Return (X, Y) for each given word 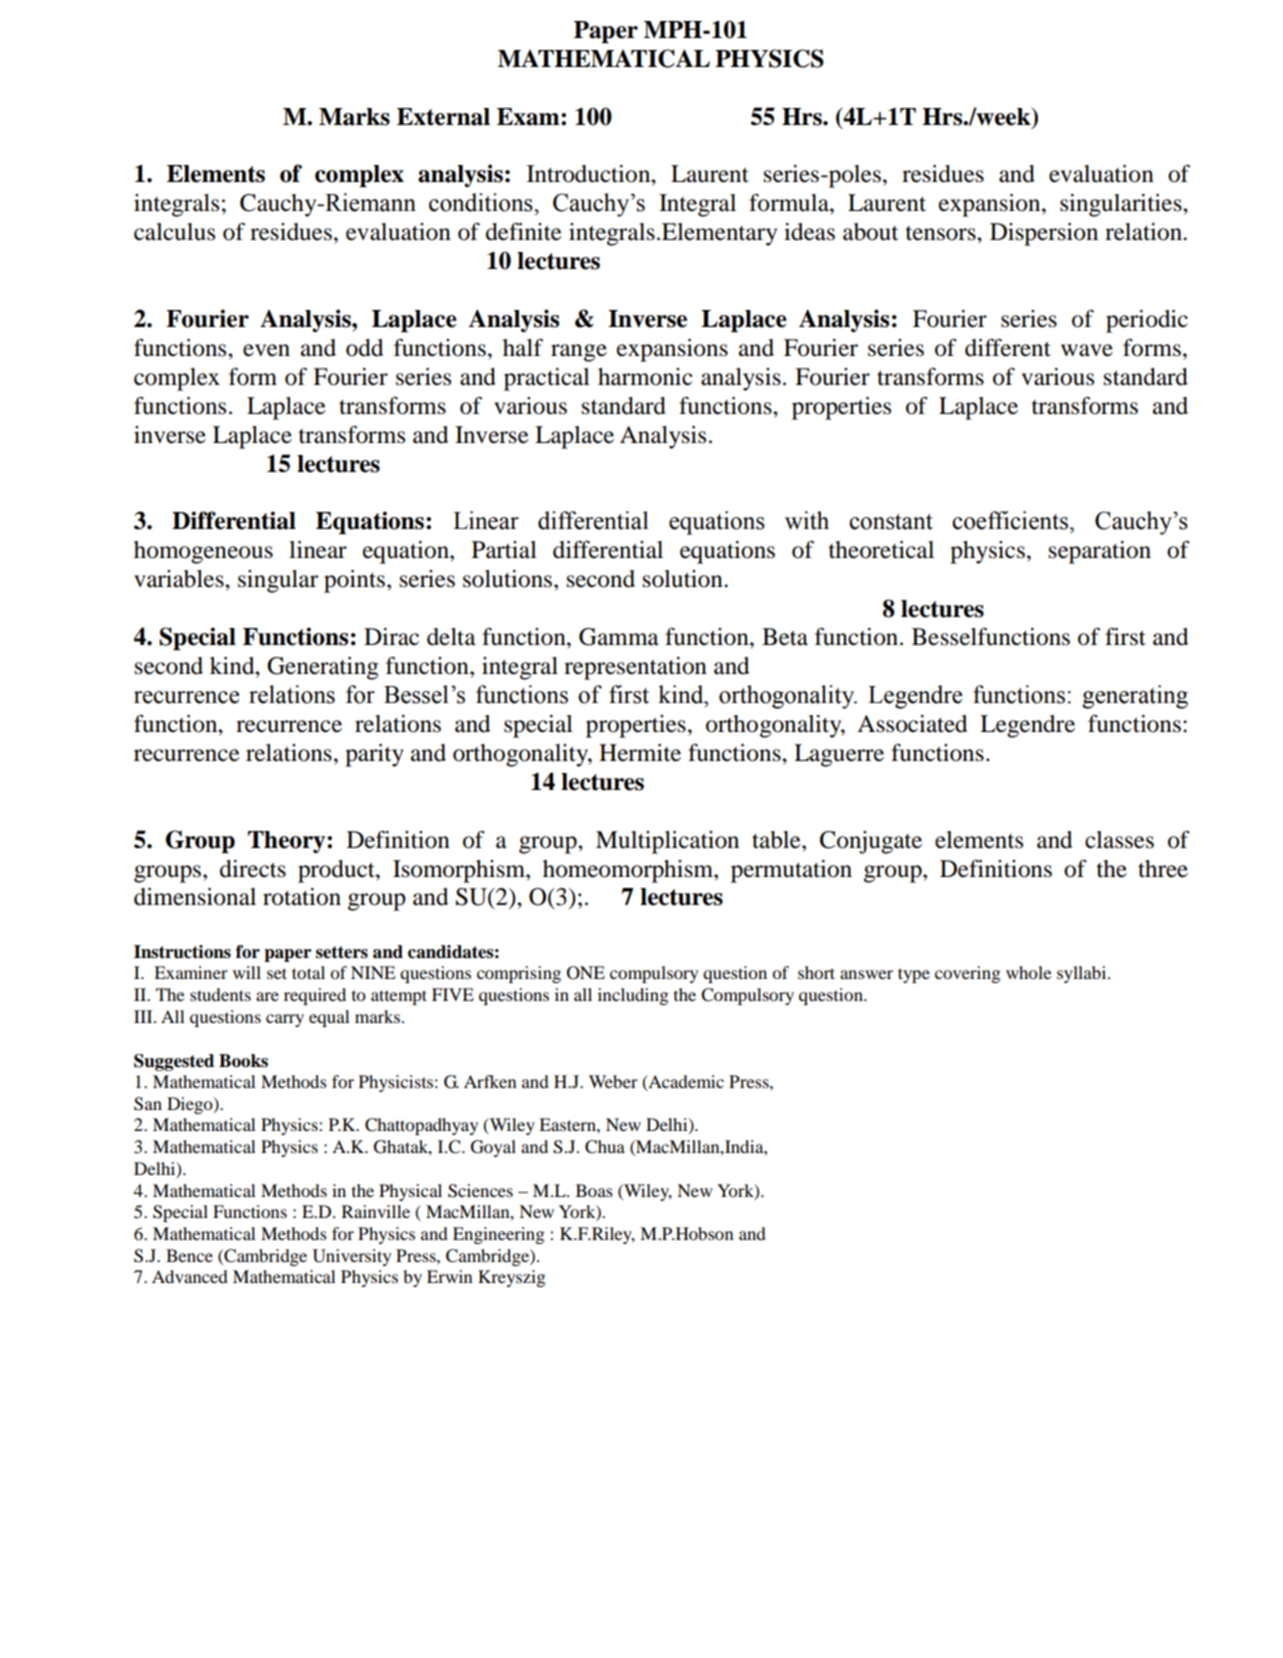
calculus (174, 232)
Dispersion (1044, 234)
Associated (912, 724)
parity (374, 755)
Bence (189, 1255)
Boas (594, 1190)
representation (635, 668)
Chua (605, 1147)
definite (524, 232)
